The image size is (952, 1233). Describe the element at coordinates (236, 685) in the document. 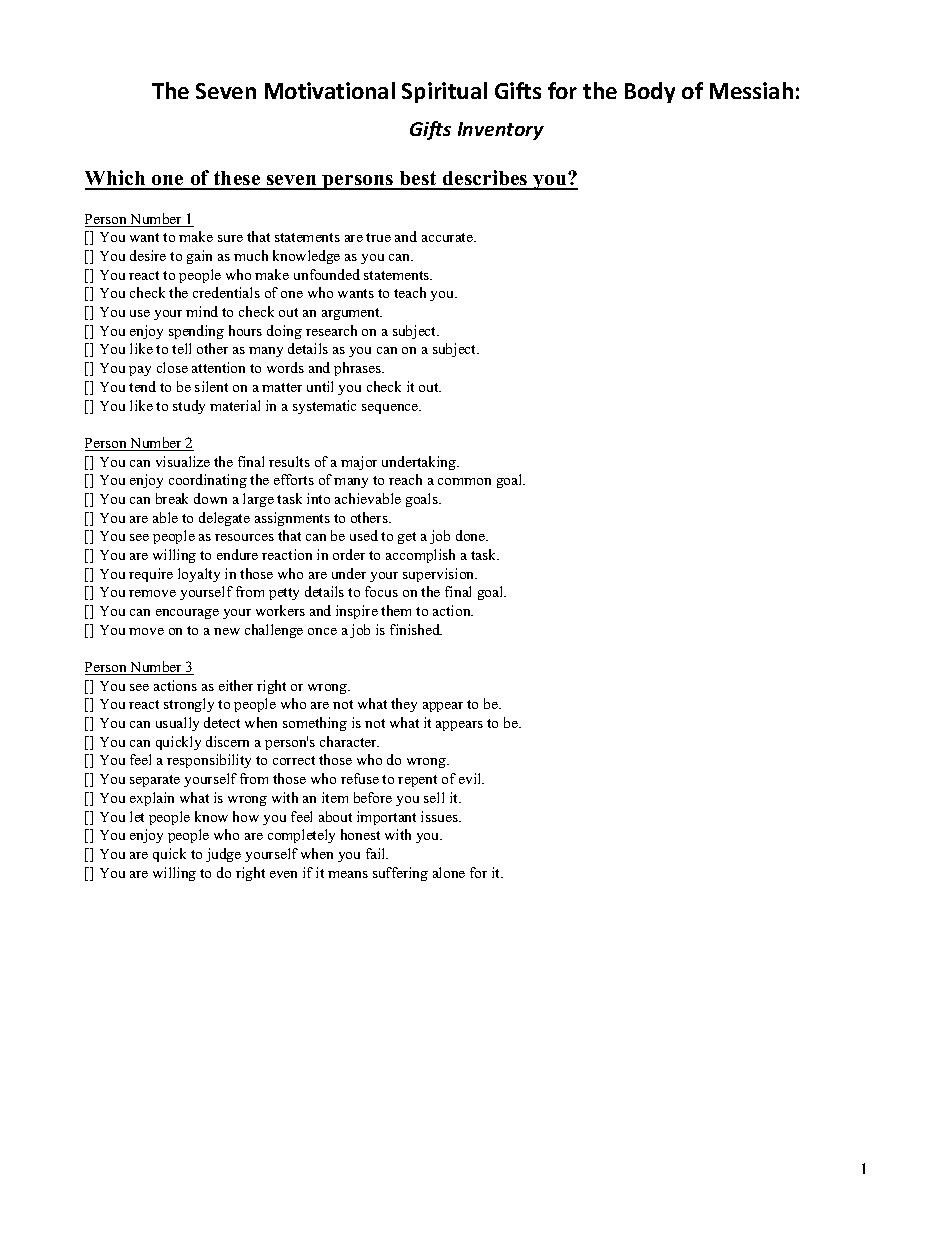

I see `either` at that location.
